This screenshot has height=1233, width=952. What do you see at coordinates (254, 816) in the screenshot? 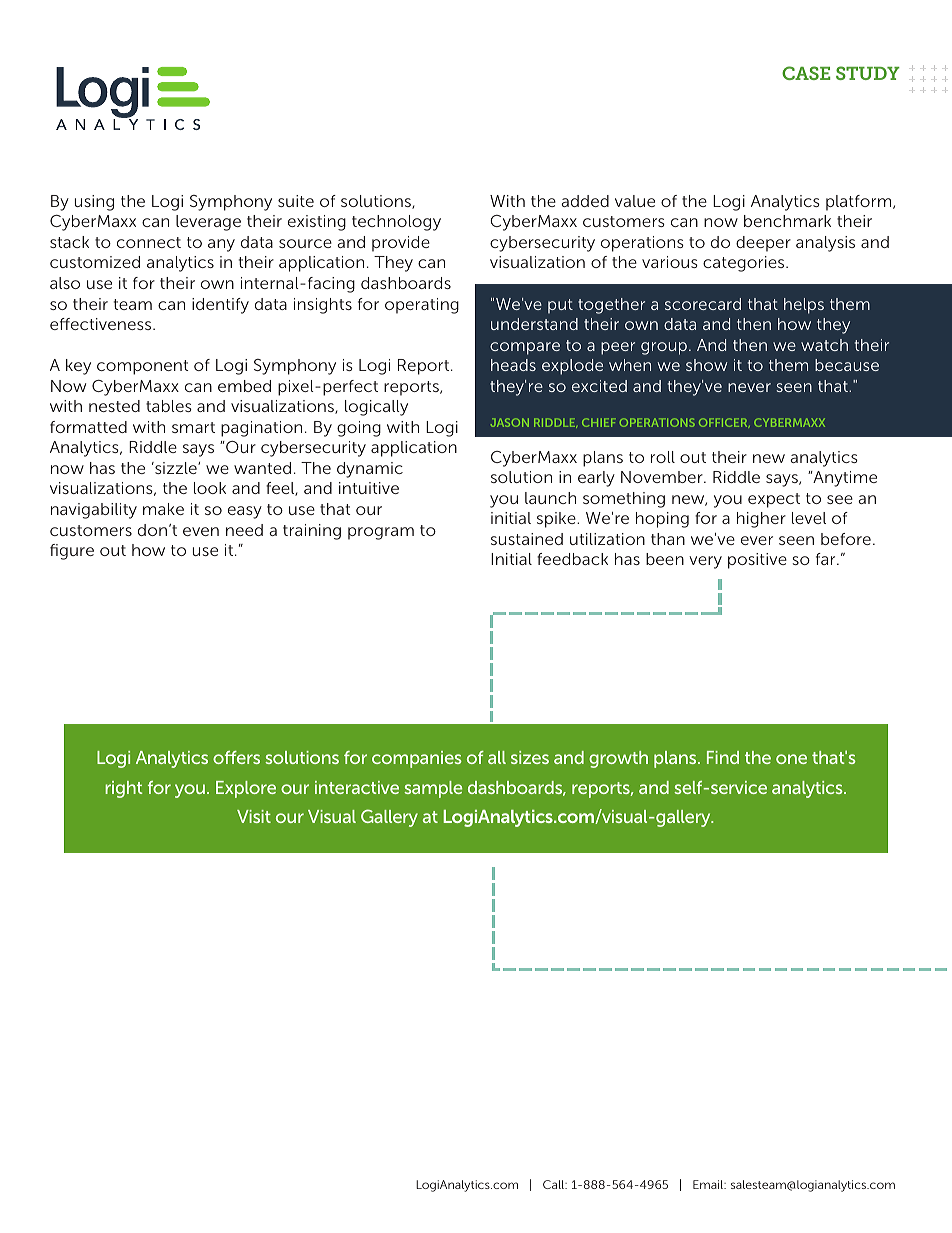
I see `Visit` at bounding box center [254, 816].
